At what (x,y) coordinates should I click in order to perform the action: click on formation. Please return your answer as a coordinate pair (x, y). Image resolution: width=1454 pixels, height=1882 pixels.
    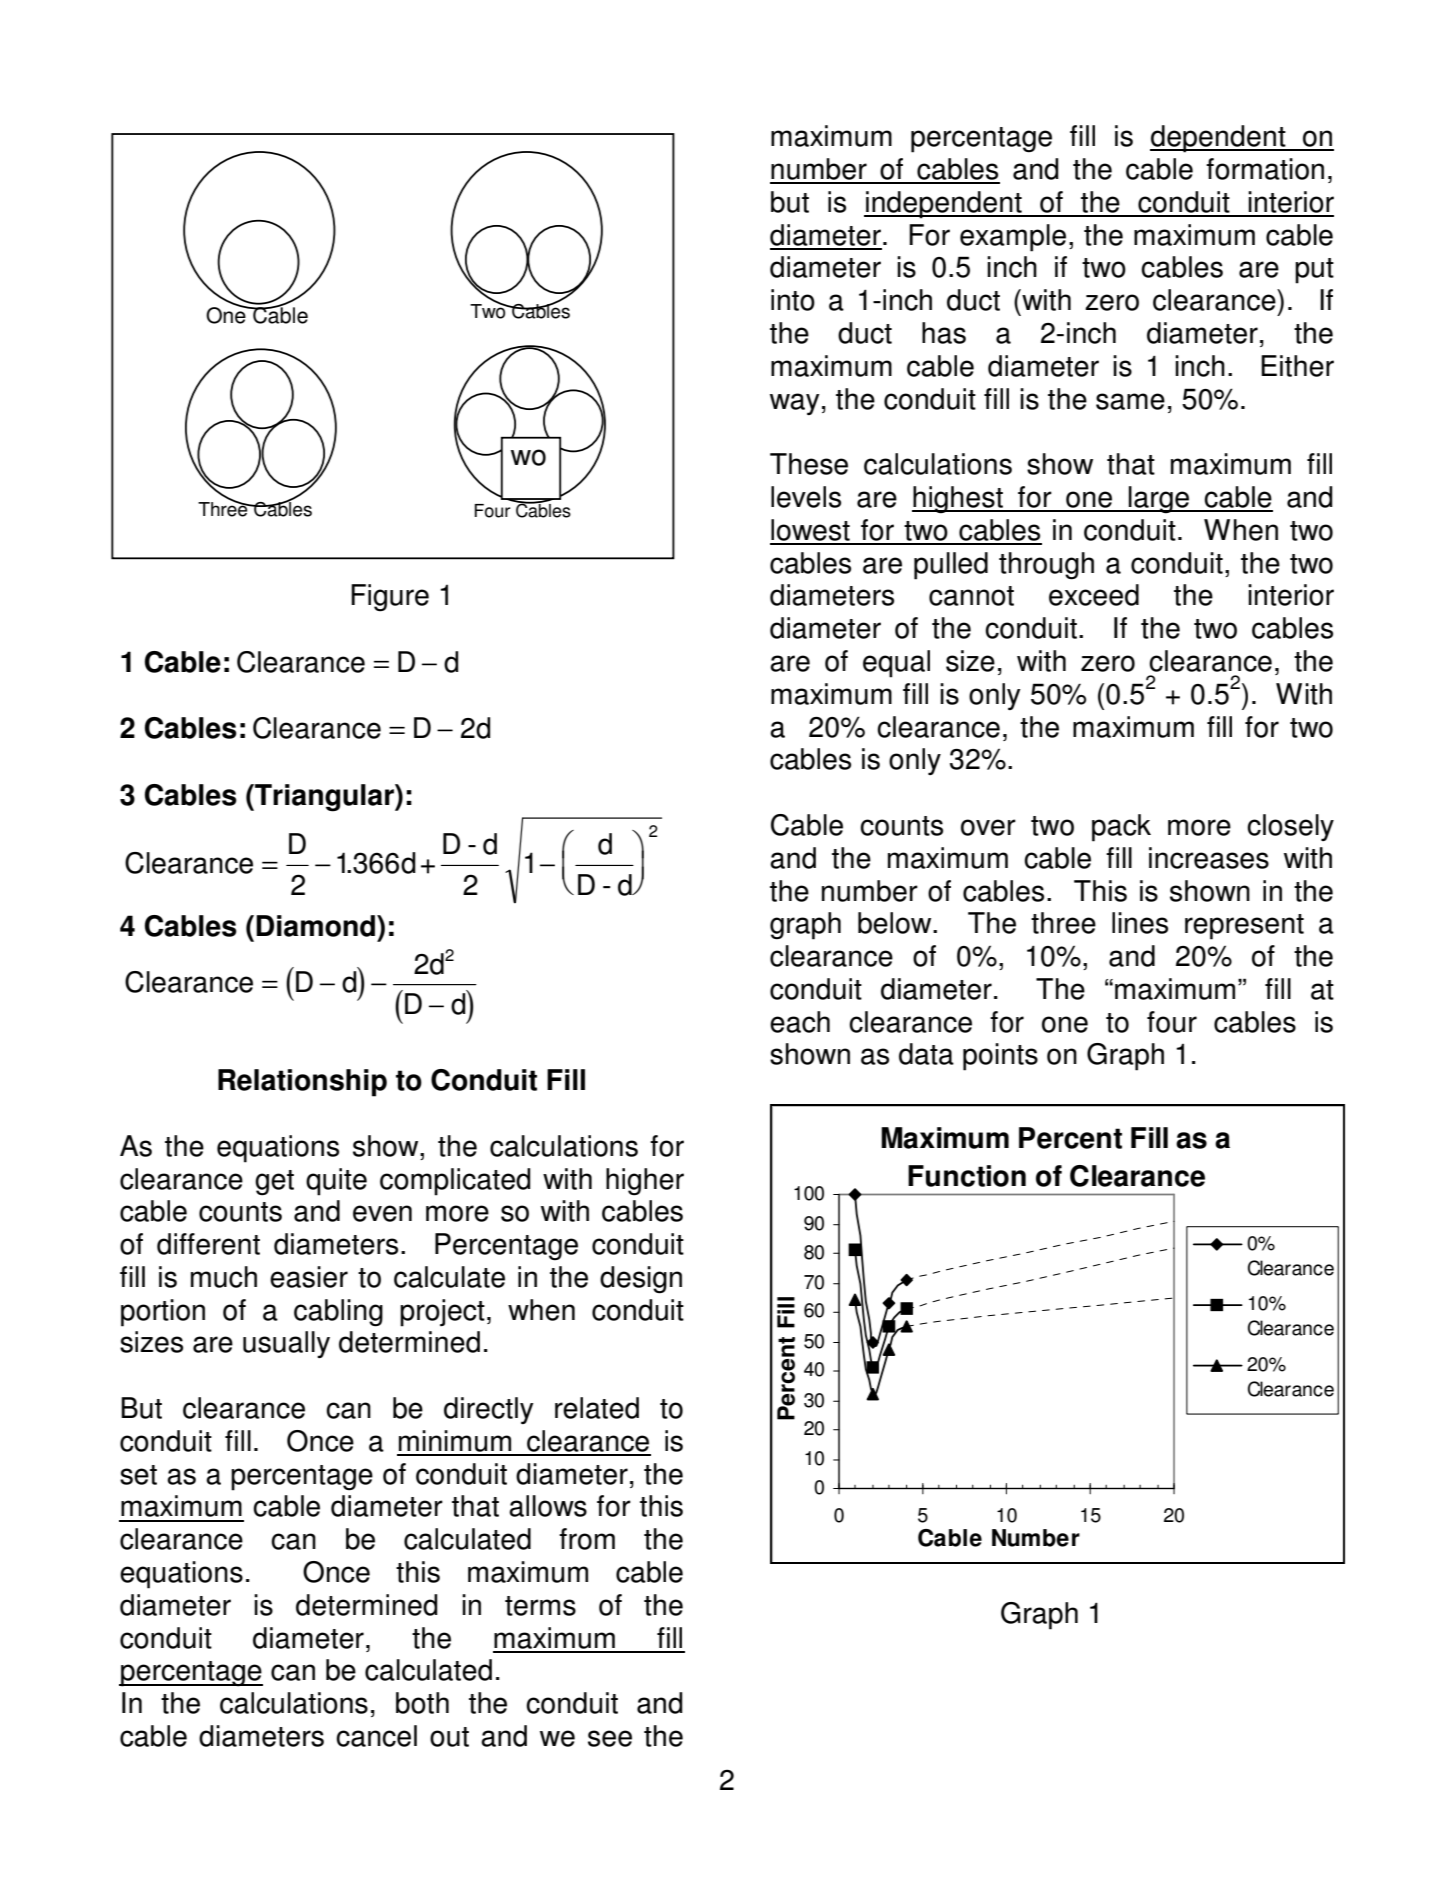
    Looking at the image, I should click on (1265, 169).
